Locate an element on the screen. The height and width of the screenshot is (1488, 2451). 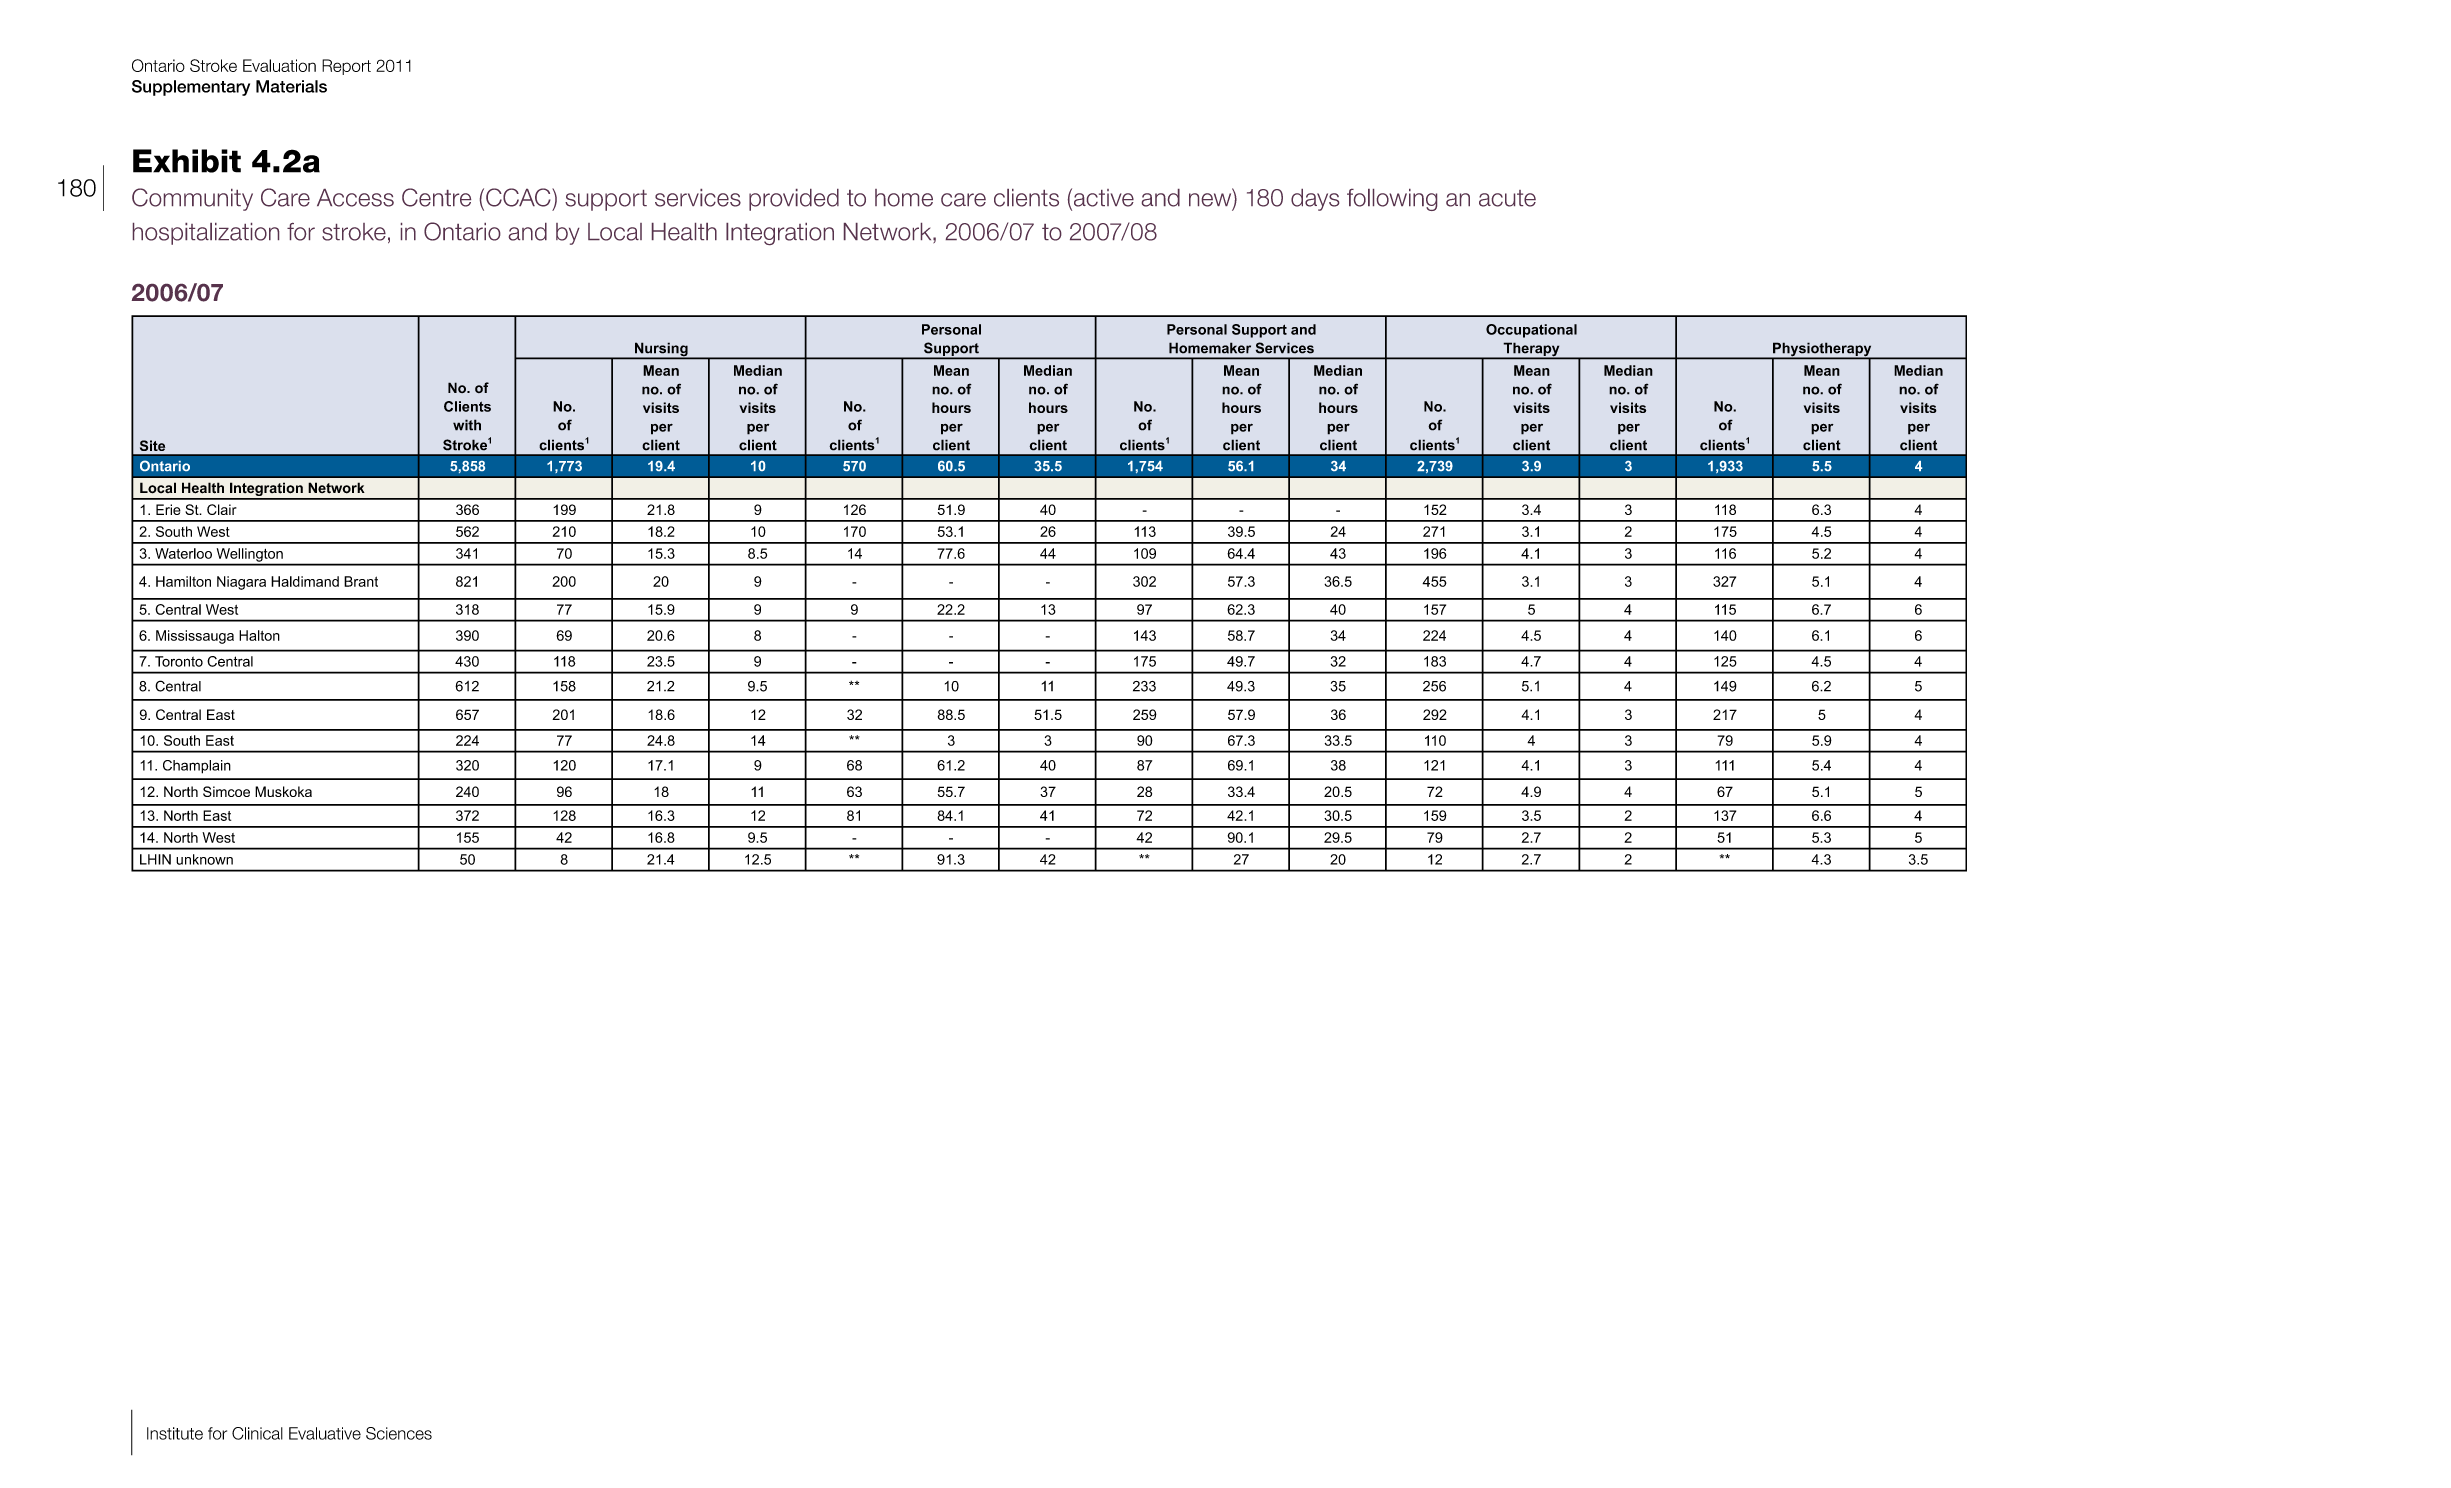
Evaluative is located at coordinates (325, 1433).
